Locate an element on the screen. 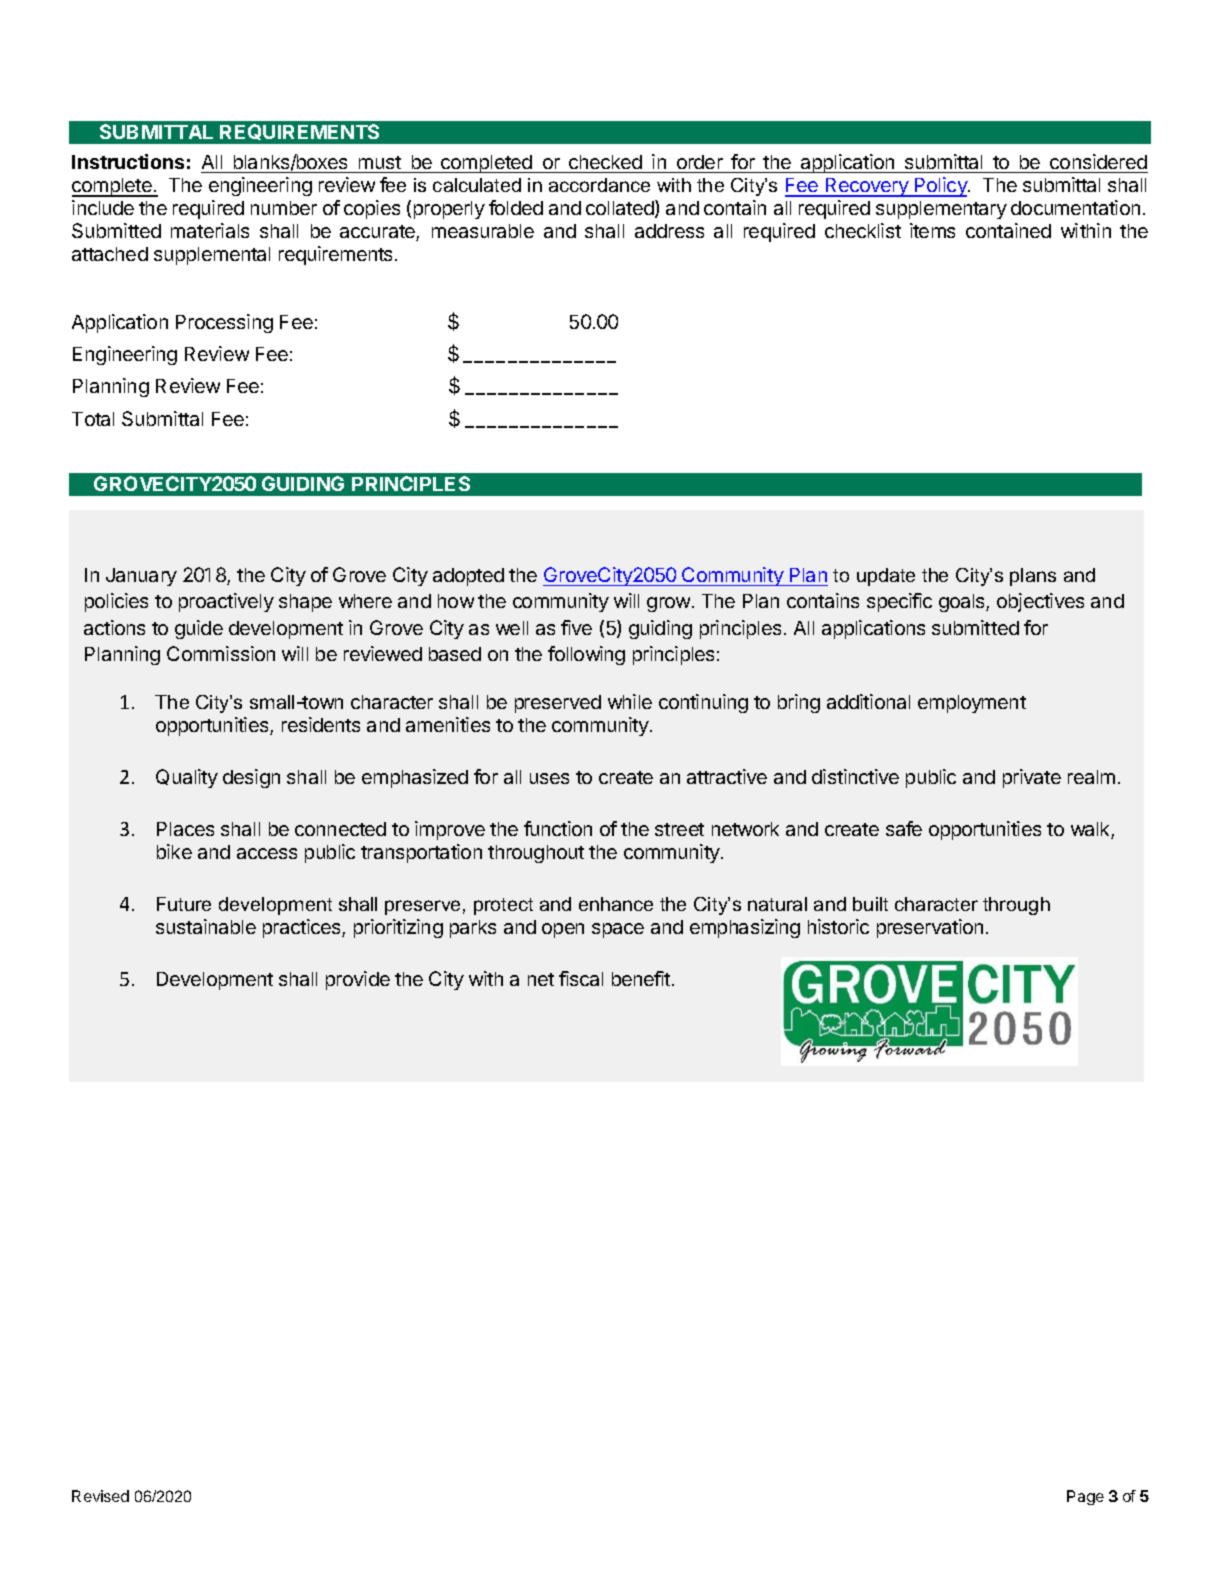 The image size is (1220, 1578). materials is located at coordinates (210, 230).
